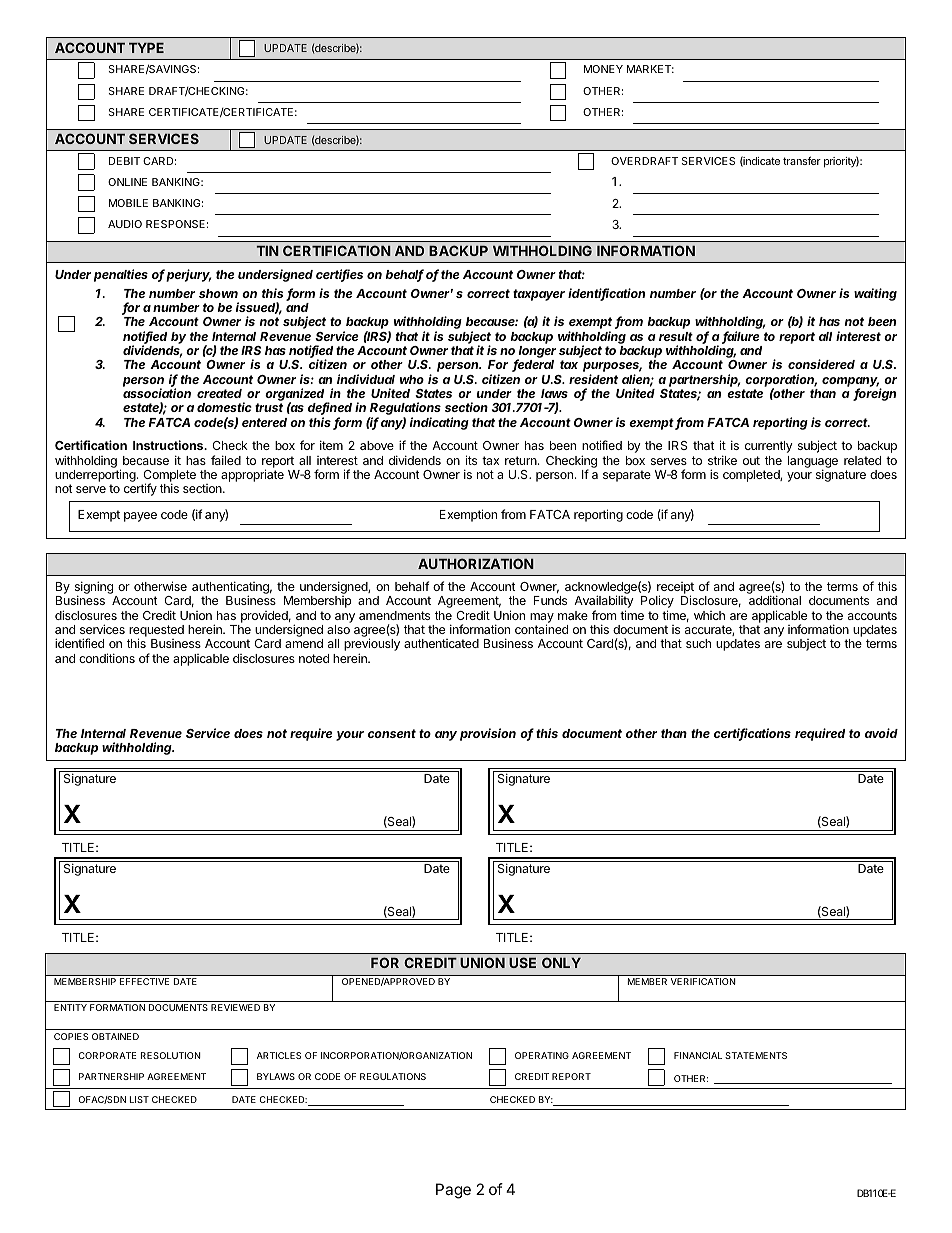 Image resolution: width=952 pixels, height=1233 pixels. I want to click on transfer, so click(802, 160).
